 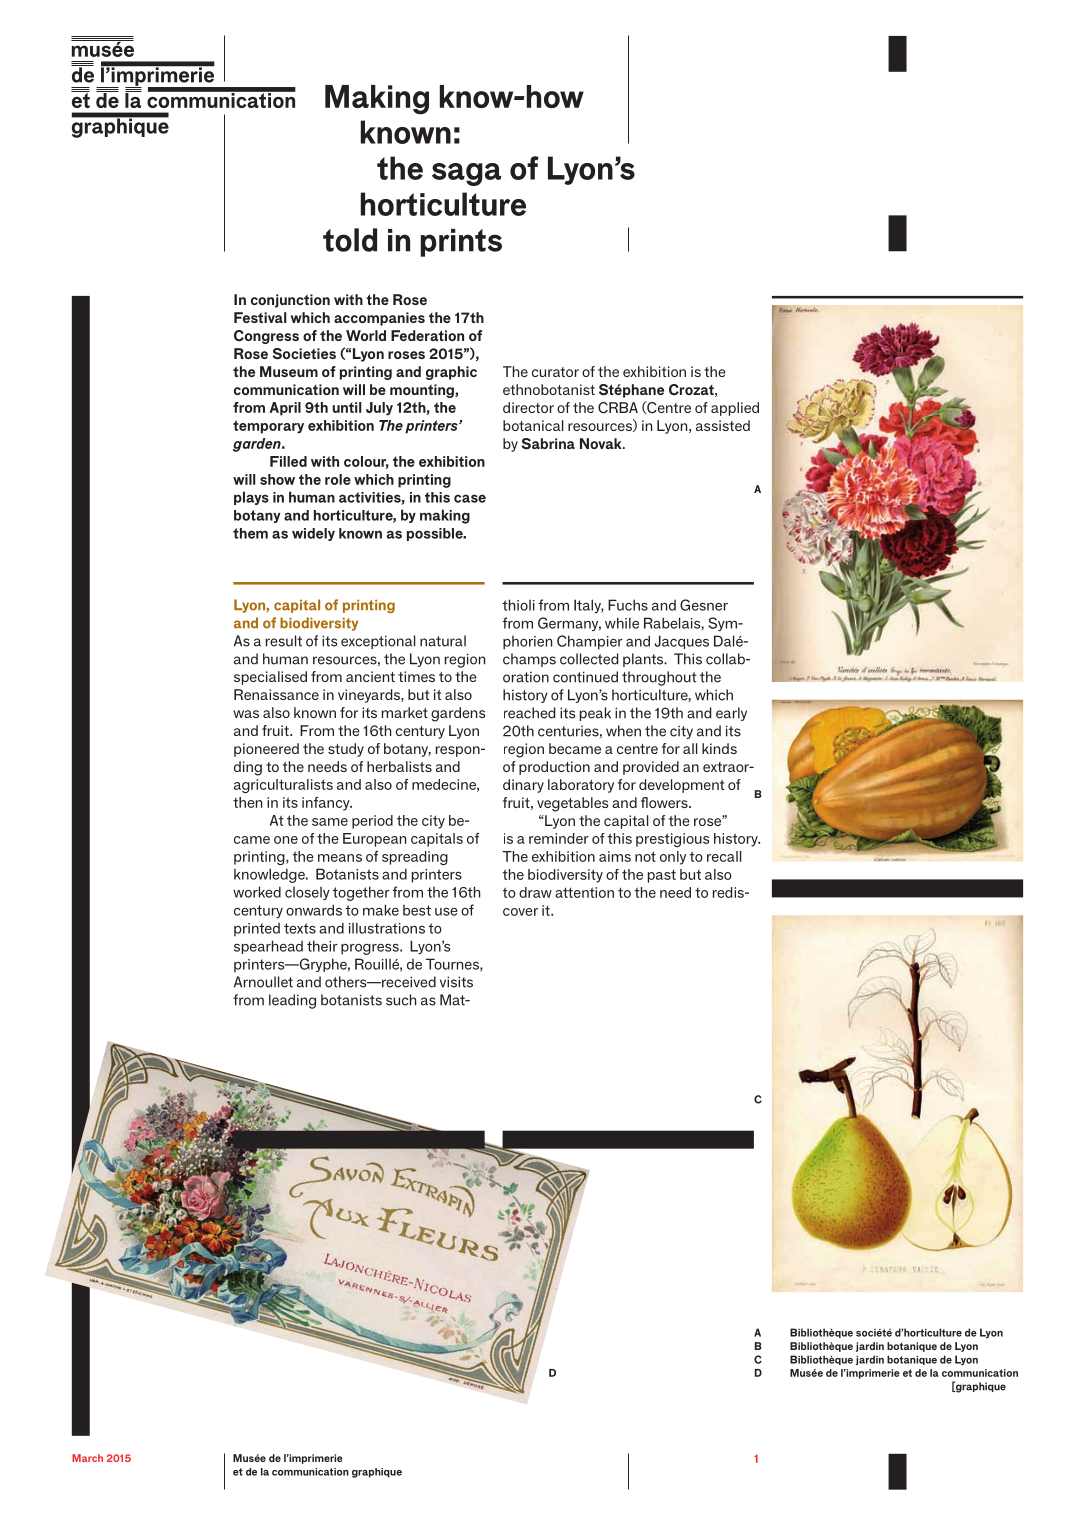 I want to click on such, so click(x=401, y=1000).
